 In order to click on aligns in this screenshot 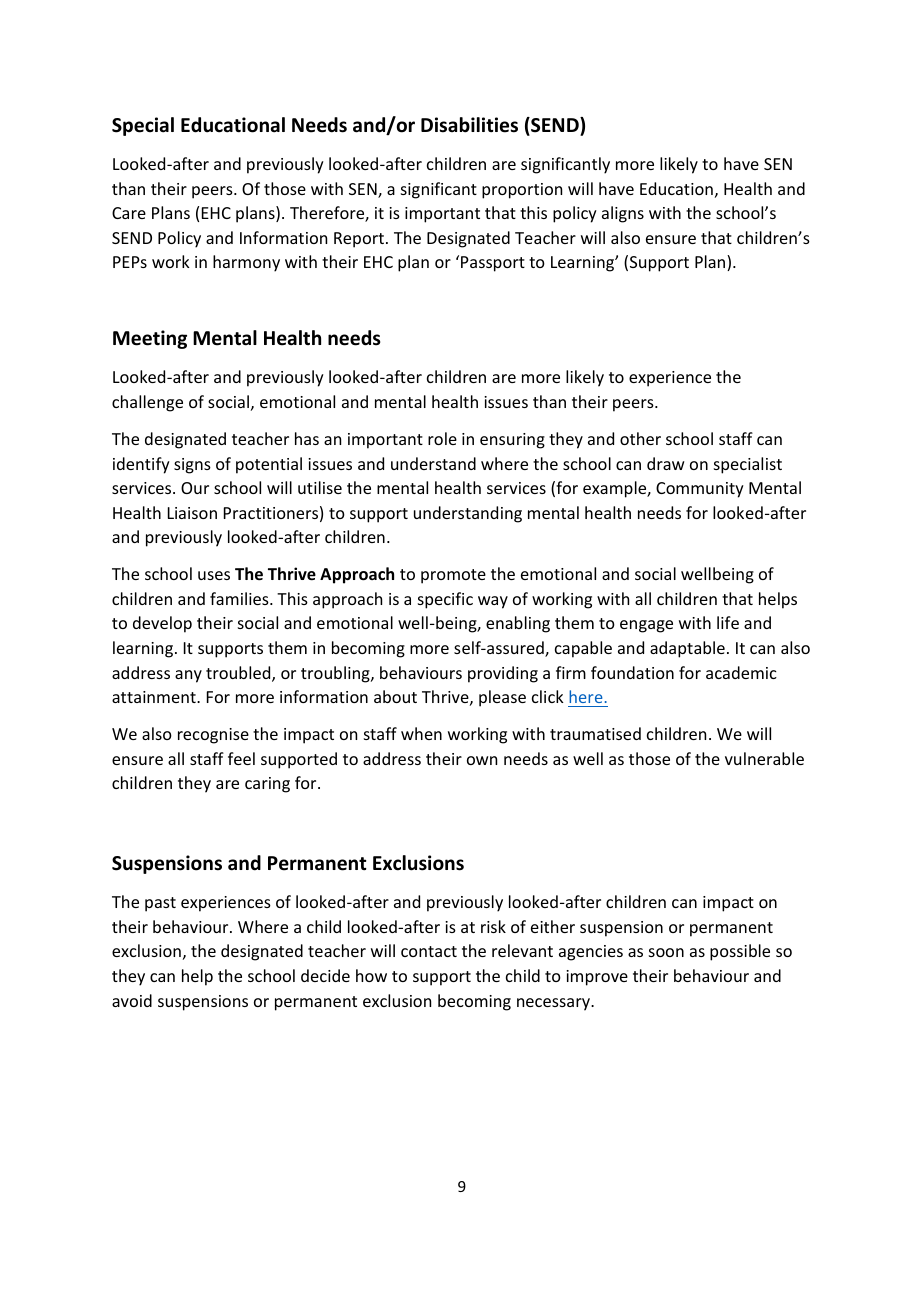, I will do `click(623, 214)`.
